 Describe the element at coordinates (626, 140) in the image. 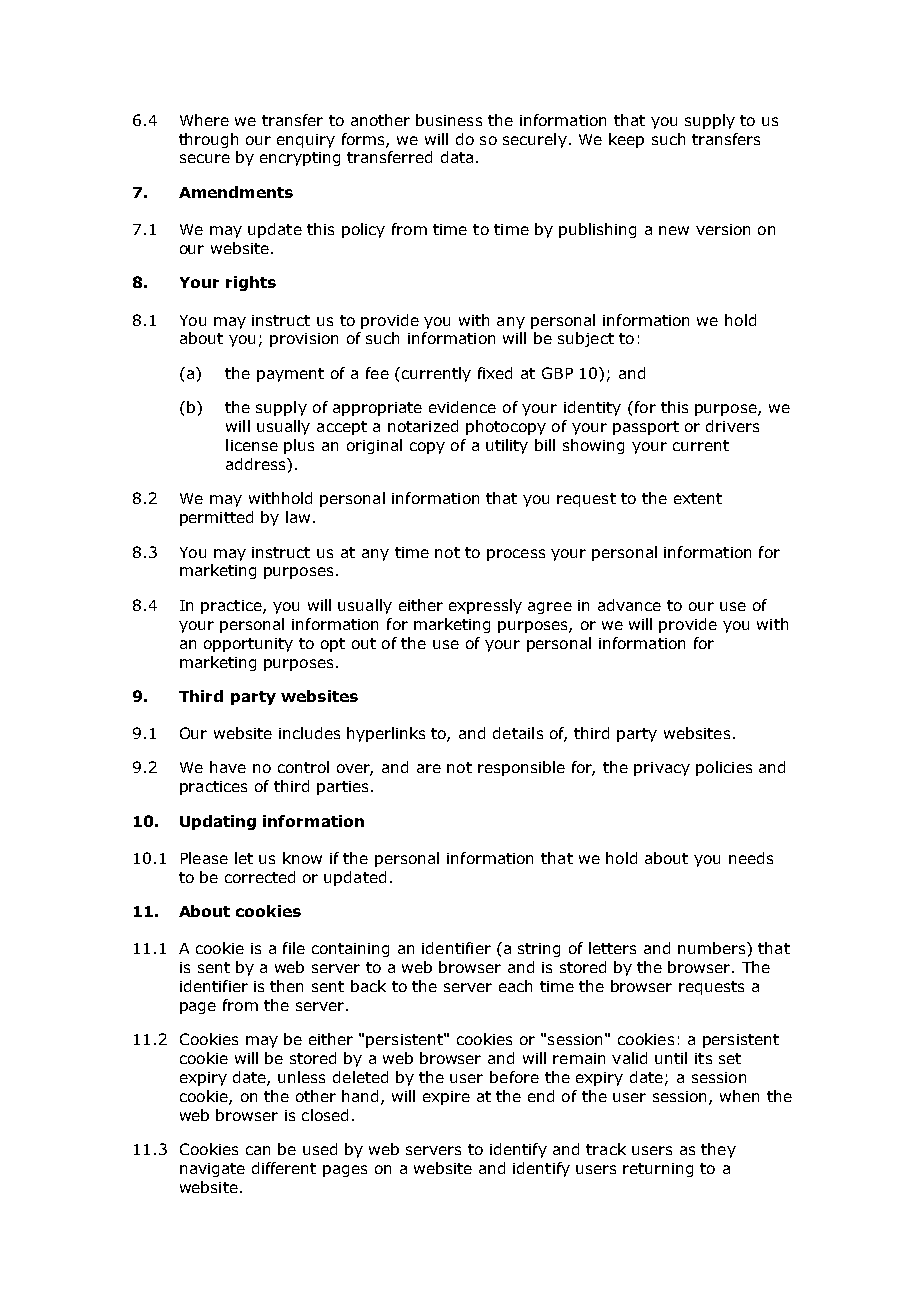

I see `keep` at that location.
